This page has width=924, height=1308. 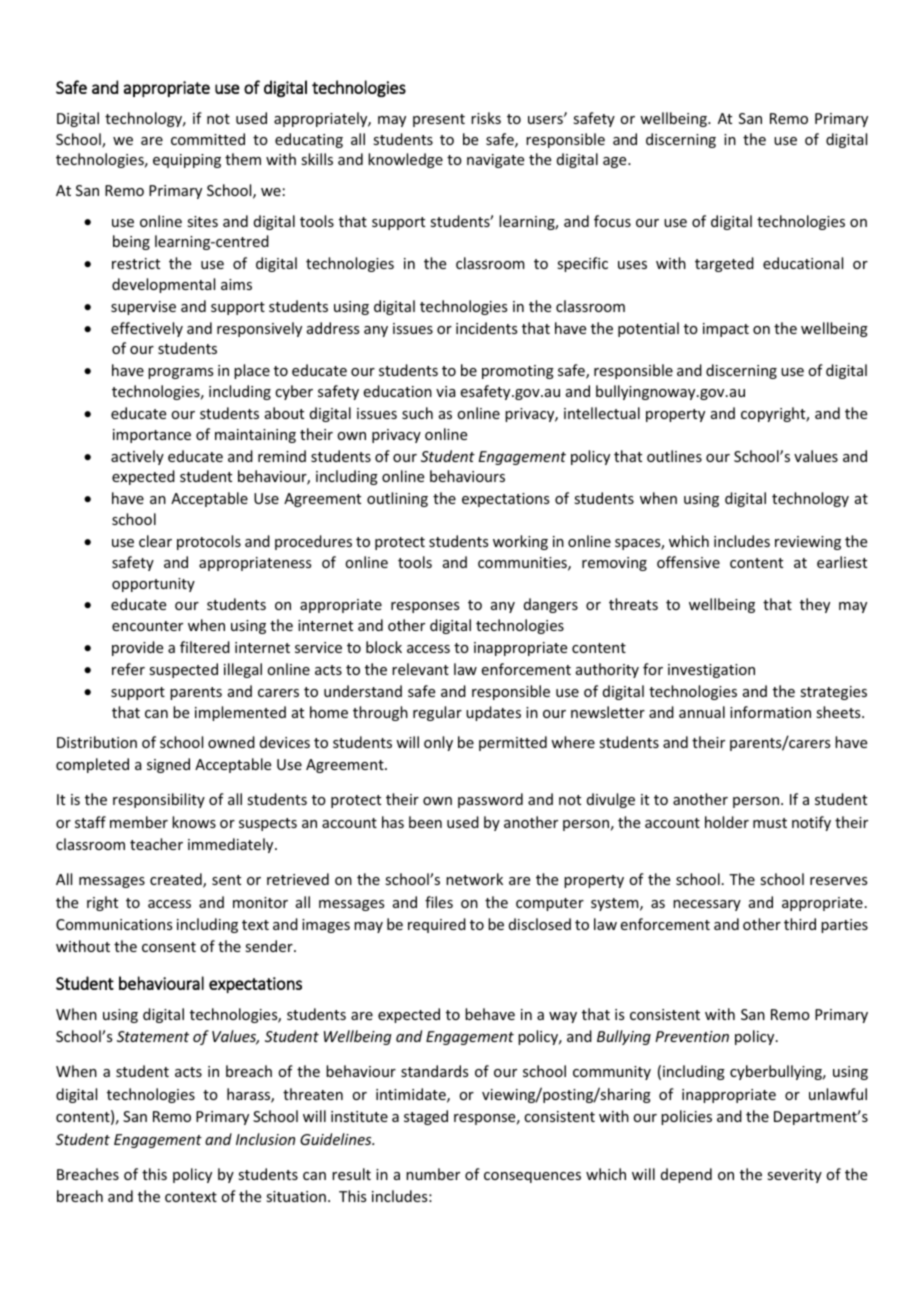 I want to click on equipping, so click(x=187, y=161).
